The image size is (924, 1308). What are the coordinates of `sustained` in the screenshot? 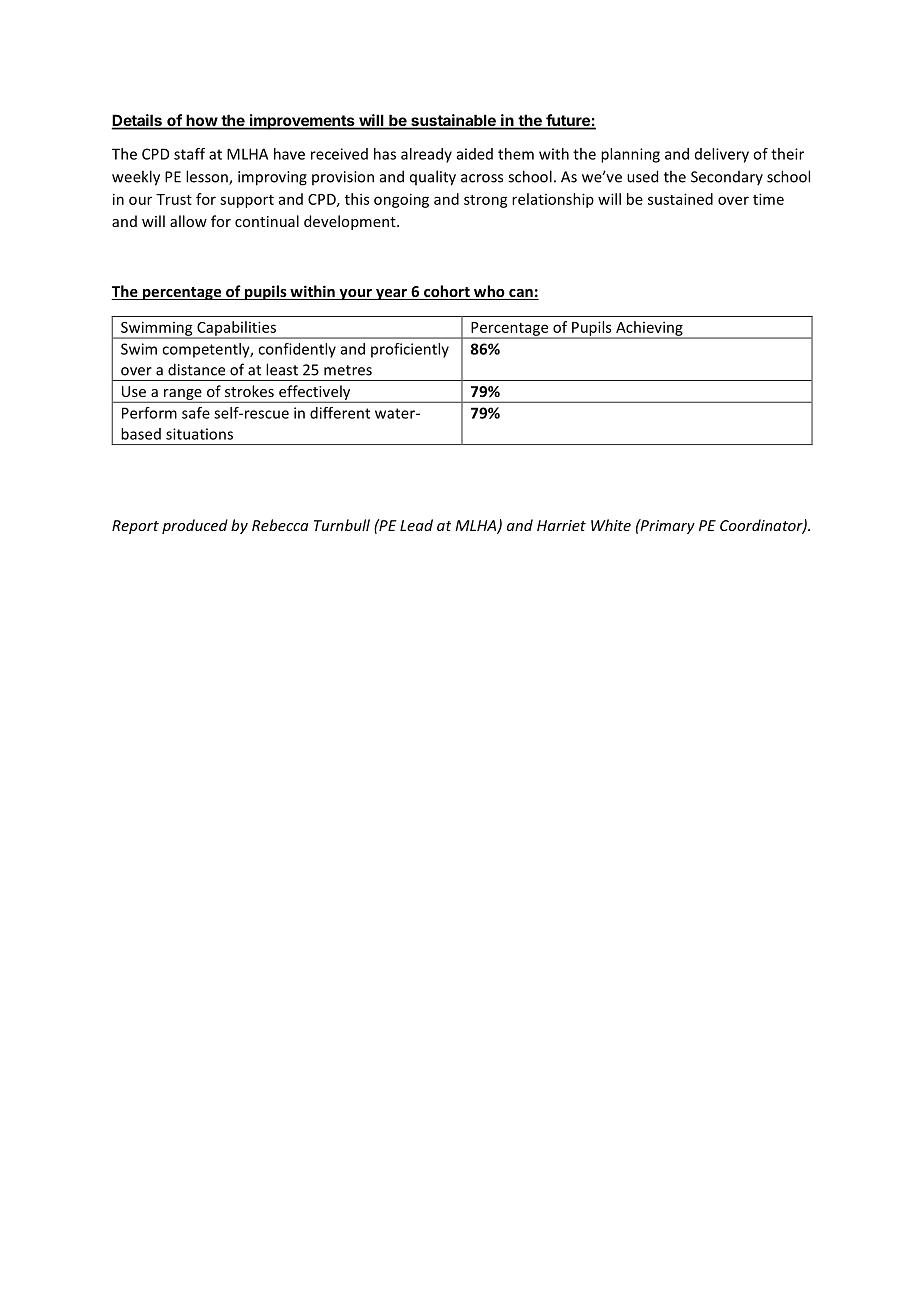 It's located at (680, 199).
